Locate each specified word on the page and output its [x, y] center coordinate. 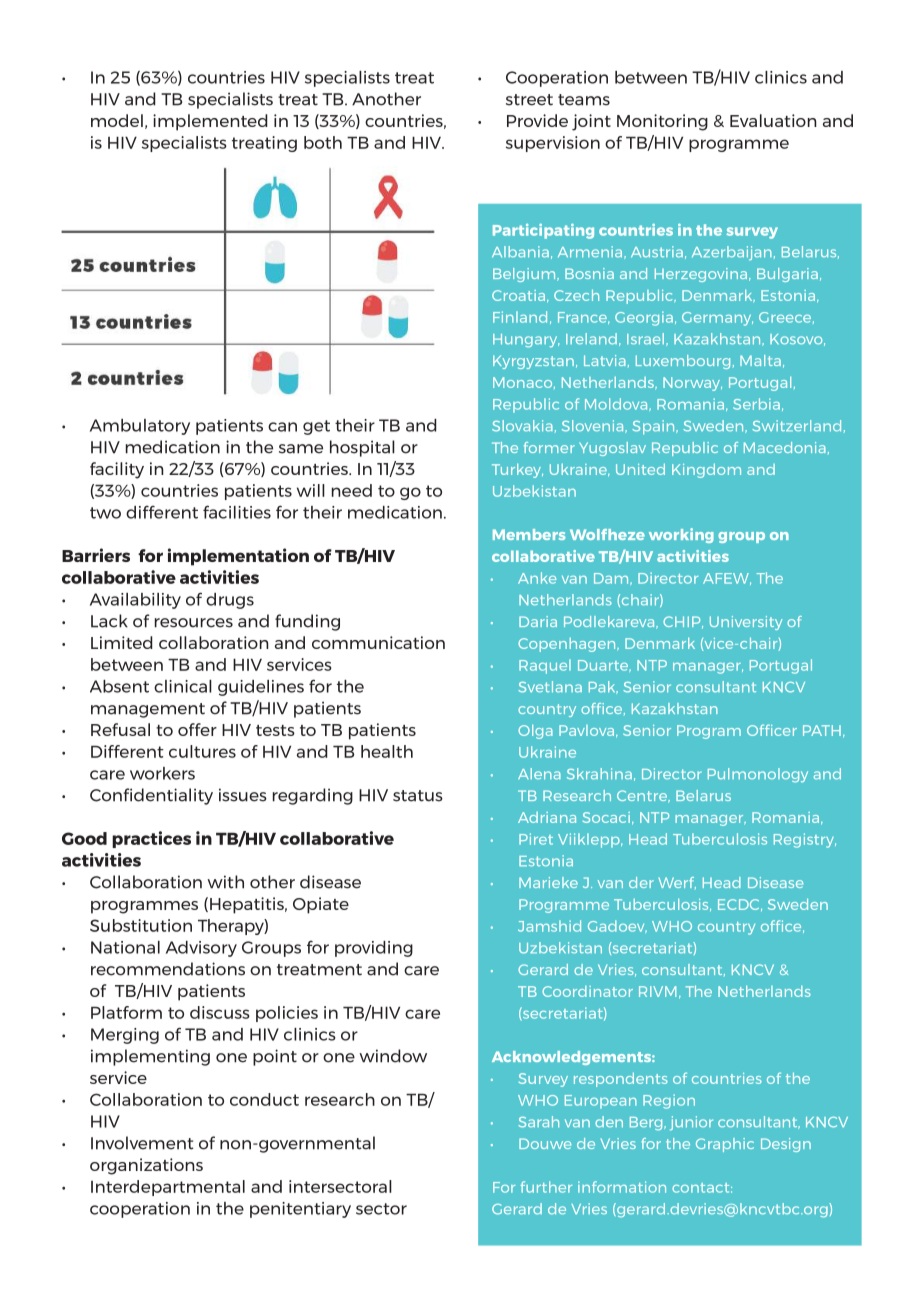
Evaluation [773, 120]
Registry [805, 840]
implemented [210, 122]
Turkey [517, 470]
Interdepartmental [168, 1188]
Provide [537, 120]
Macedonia [785, 447]
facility [117, 470]
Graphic [725, 1145]
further [546, 1187]
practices [151, 839]
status [418, 796]
